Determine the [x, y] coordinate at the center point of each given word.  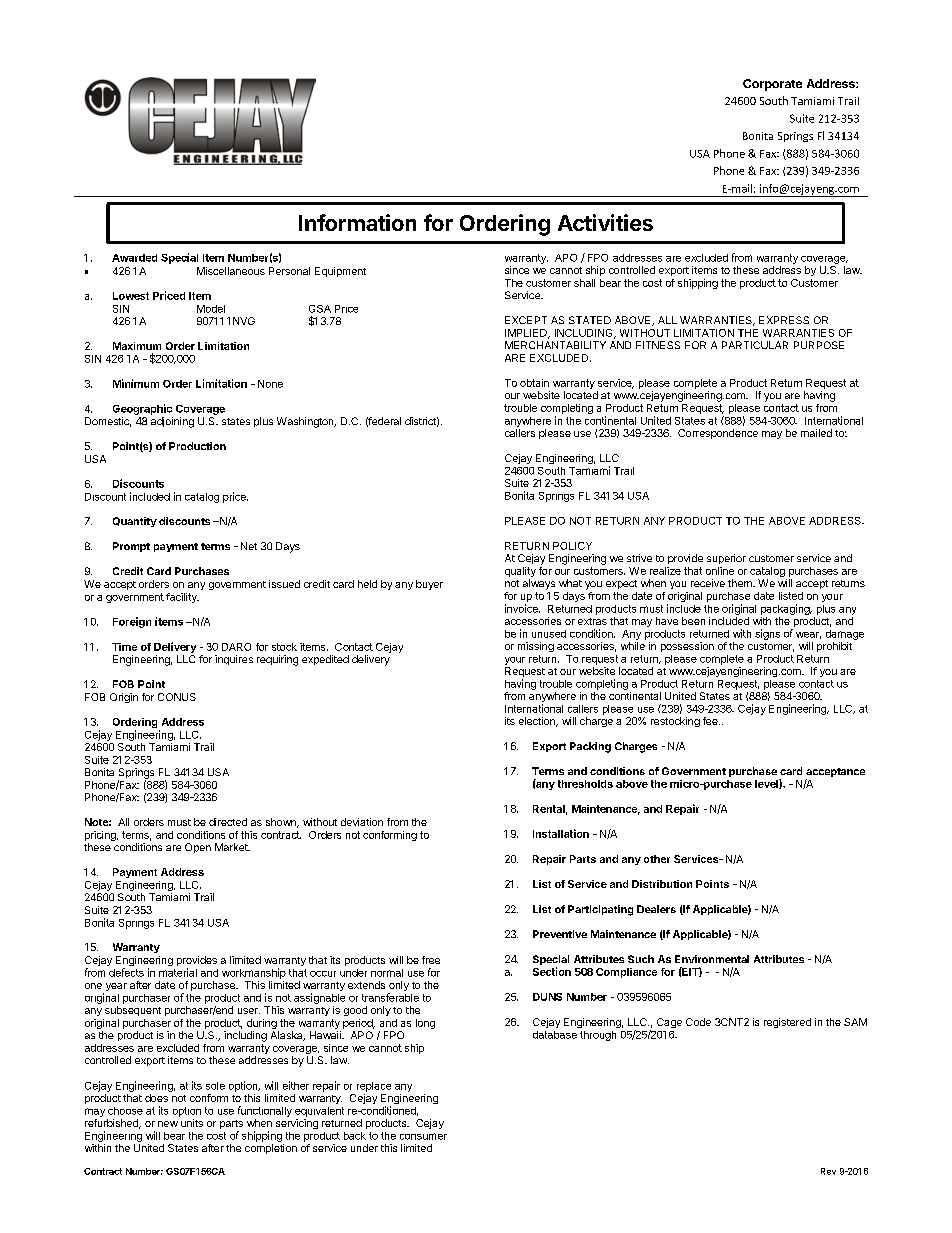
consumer [423, 1136]
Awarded [134, 258]
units [192, 1123]
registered [787, 1023]
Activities [605, 222]
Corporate [772, 85]
